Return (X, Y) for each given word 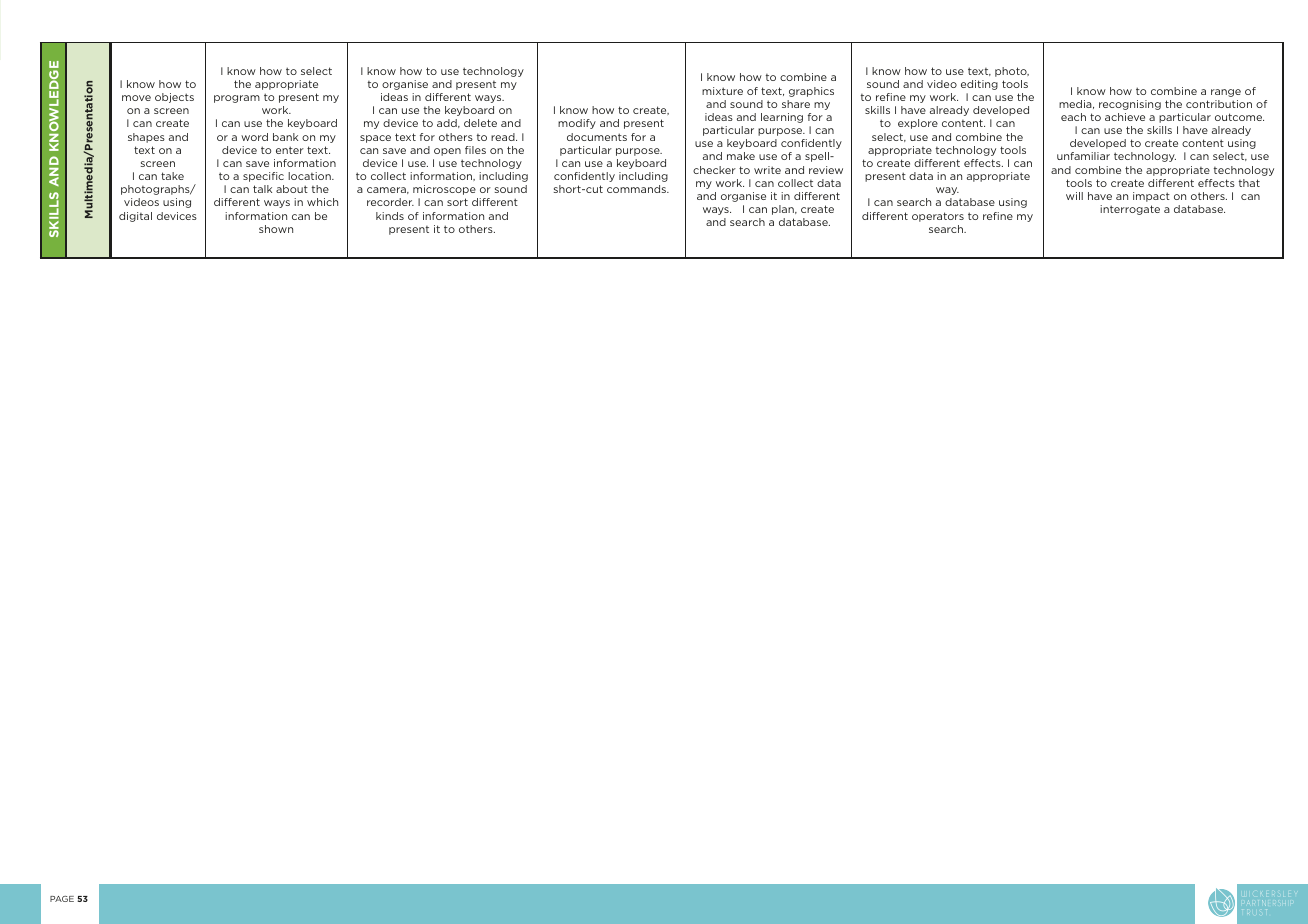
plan (784, 210)
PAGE (62, 899)
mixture (722, 91)
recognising (1130, 105)
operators (938, 217)
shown (276, 229)
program (237, 99)
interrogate (1130, 210)
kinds (390, 216)
